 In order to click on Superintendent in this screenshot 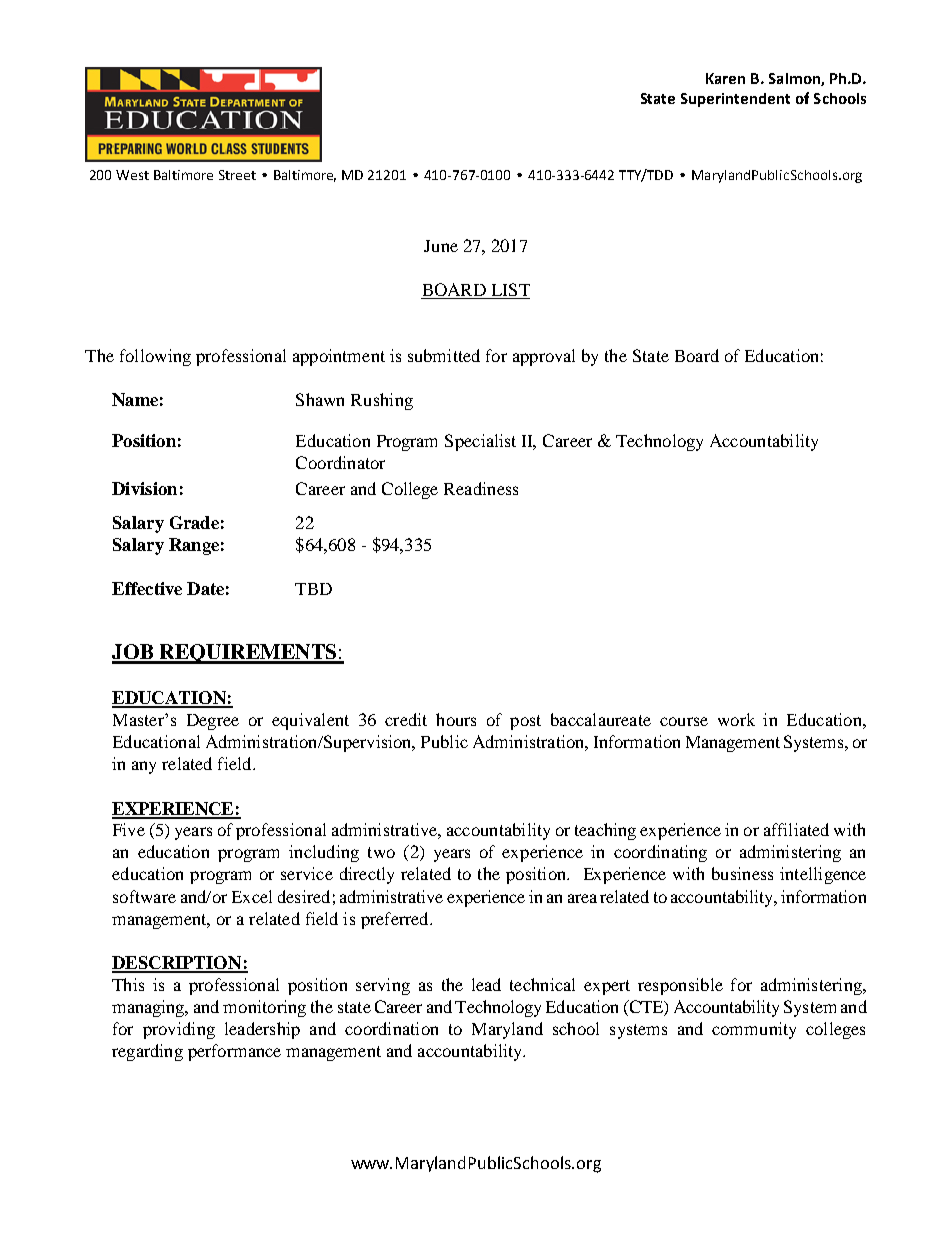, I will do `click(735, 100)`.
